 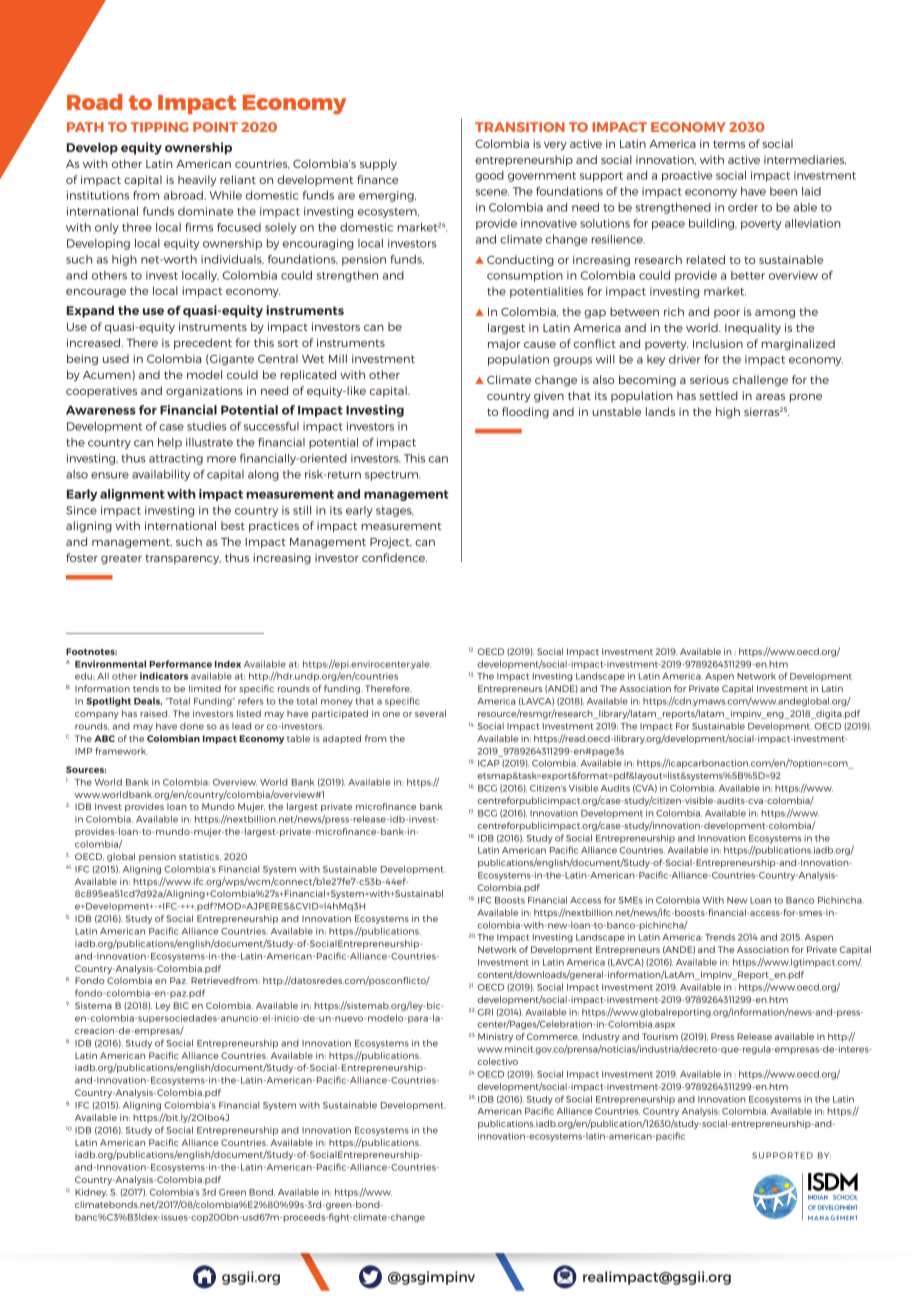 What do you see at coordinates (729, 144) in the document?
I see `terms` at bounding box center [729, 144].
